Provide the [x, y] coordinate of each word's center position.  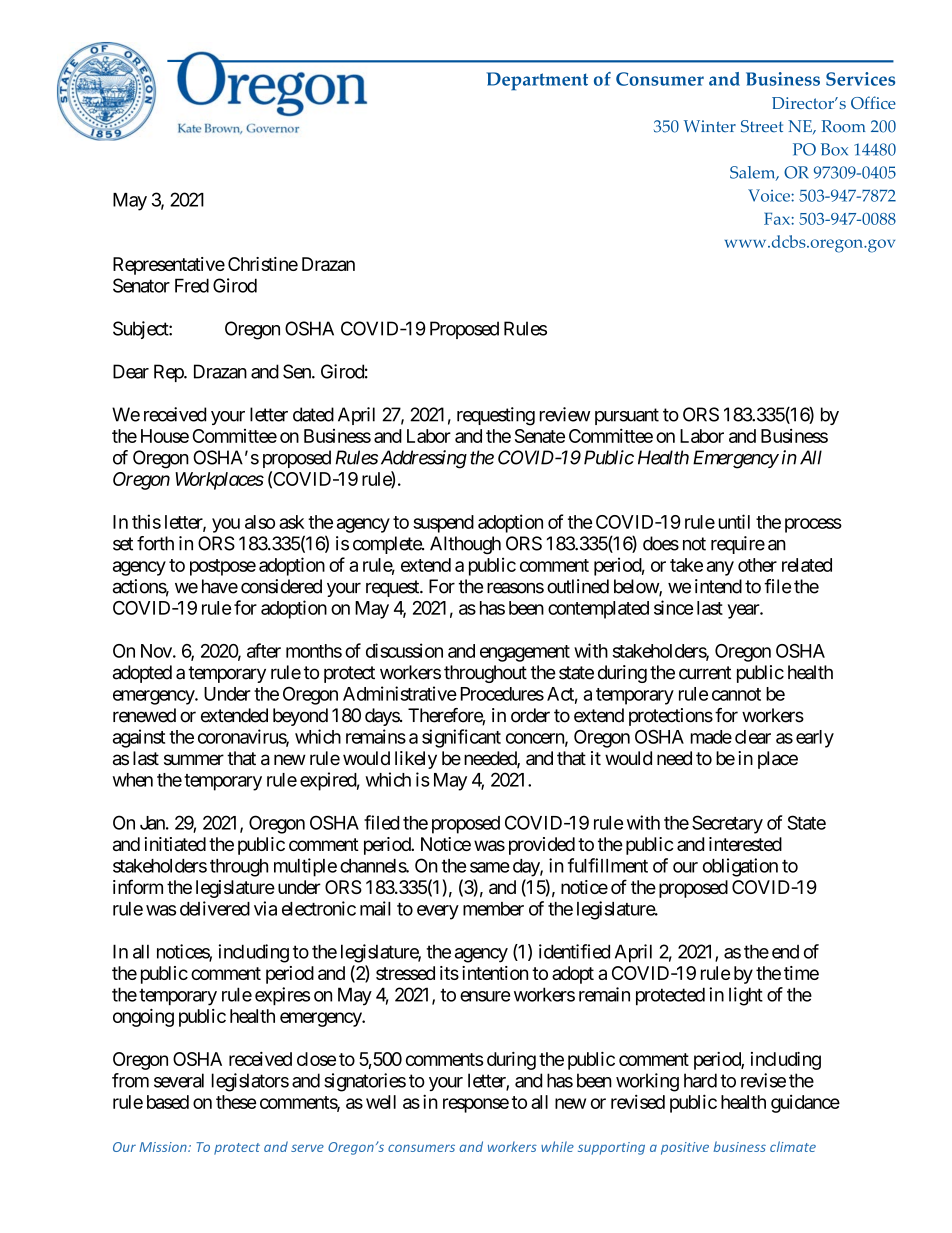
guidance [805, 1104]
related [807, 565]
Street [762, 126]
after [264, 650]
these [236, 1102]
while [557, 1146]
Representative [169, 266]
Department [537, 81]
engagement [525, 653]
